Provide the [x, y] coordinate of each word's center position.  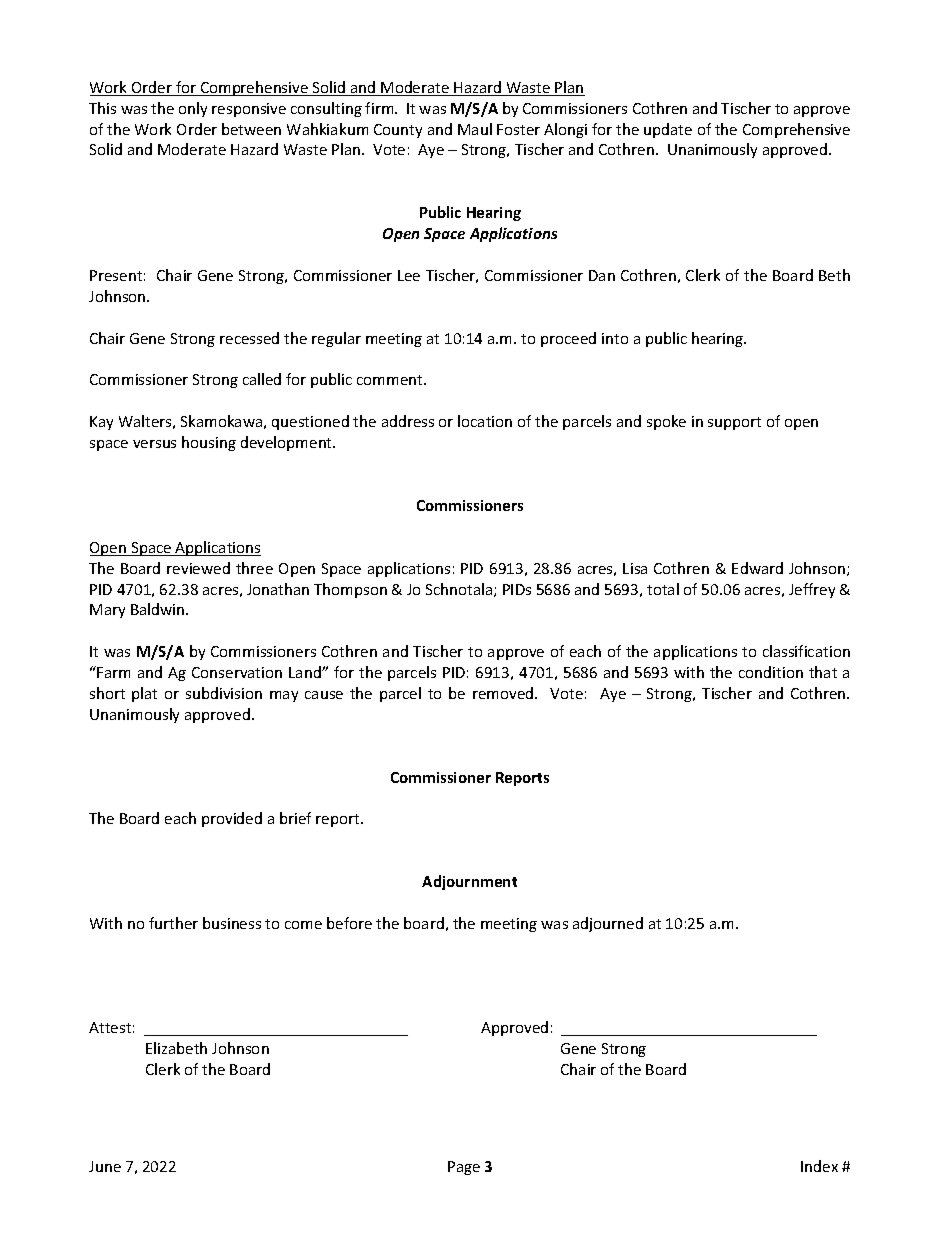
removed [504, 693]
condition [771, 672]
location [485, 421]
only [193, 109]
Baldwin [159, 609]
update [668, 130]
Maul [475, 129]
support [734, 423]
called [262, 379]
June [105, 1166]
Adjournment [469, 882]
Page [464, 1168]
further [173, 923]
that [823, 672]
